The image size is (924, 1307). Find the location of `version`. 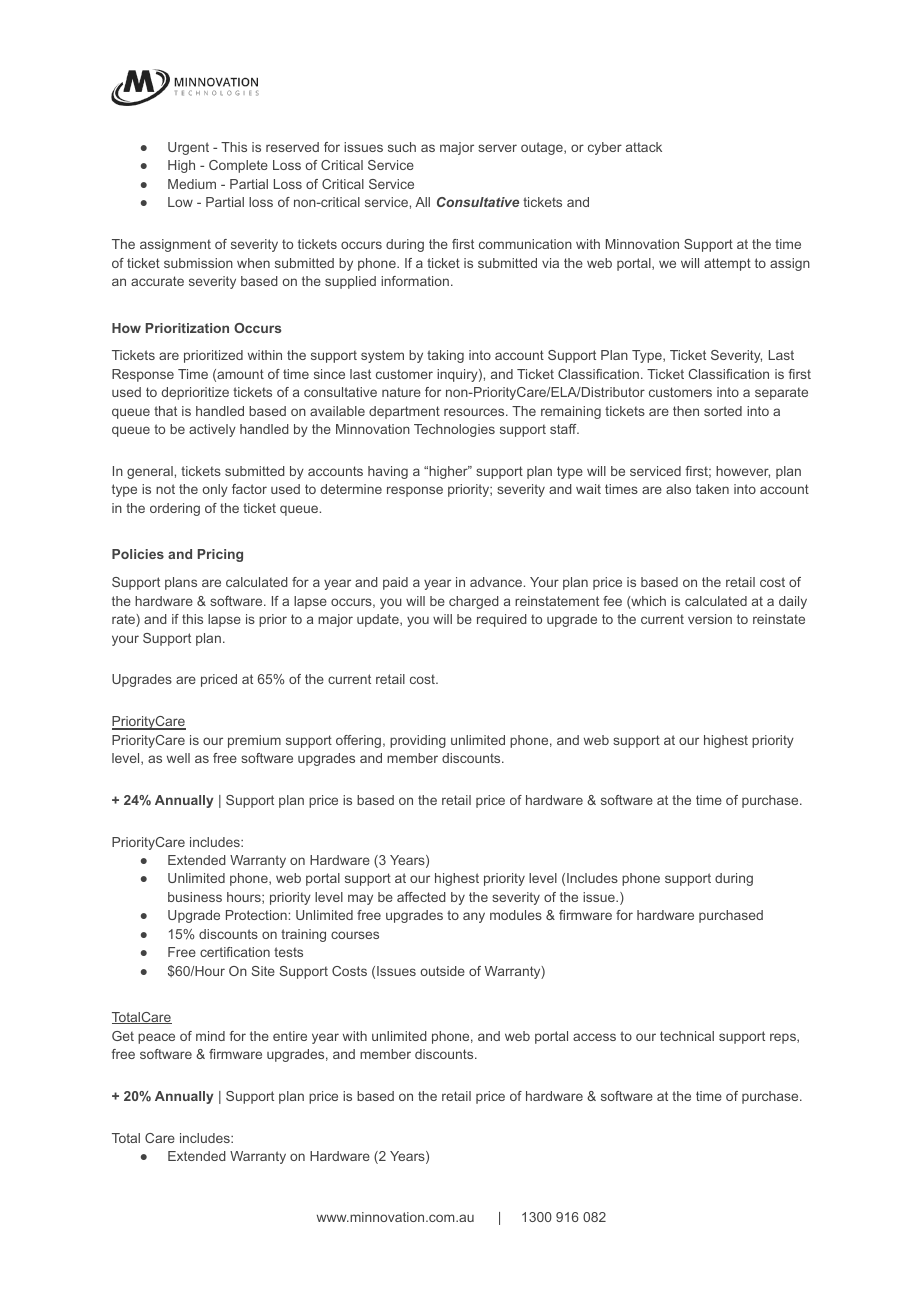

version is located at coordinates (710, 619).
